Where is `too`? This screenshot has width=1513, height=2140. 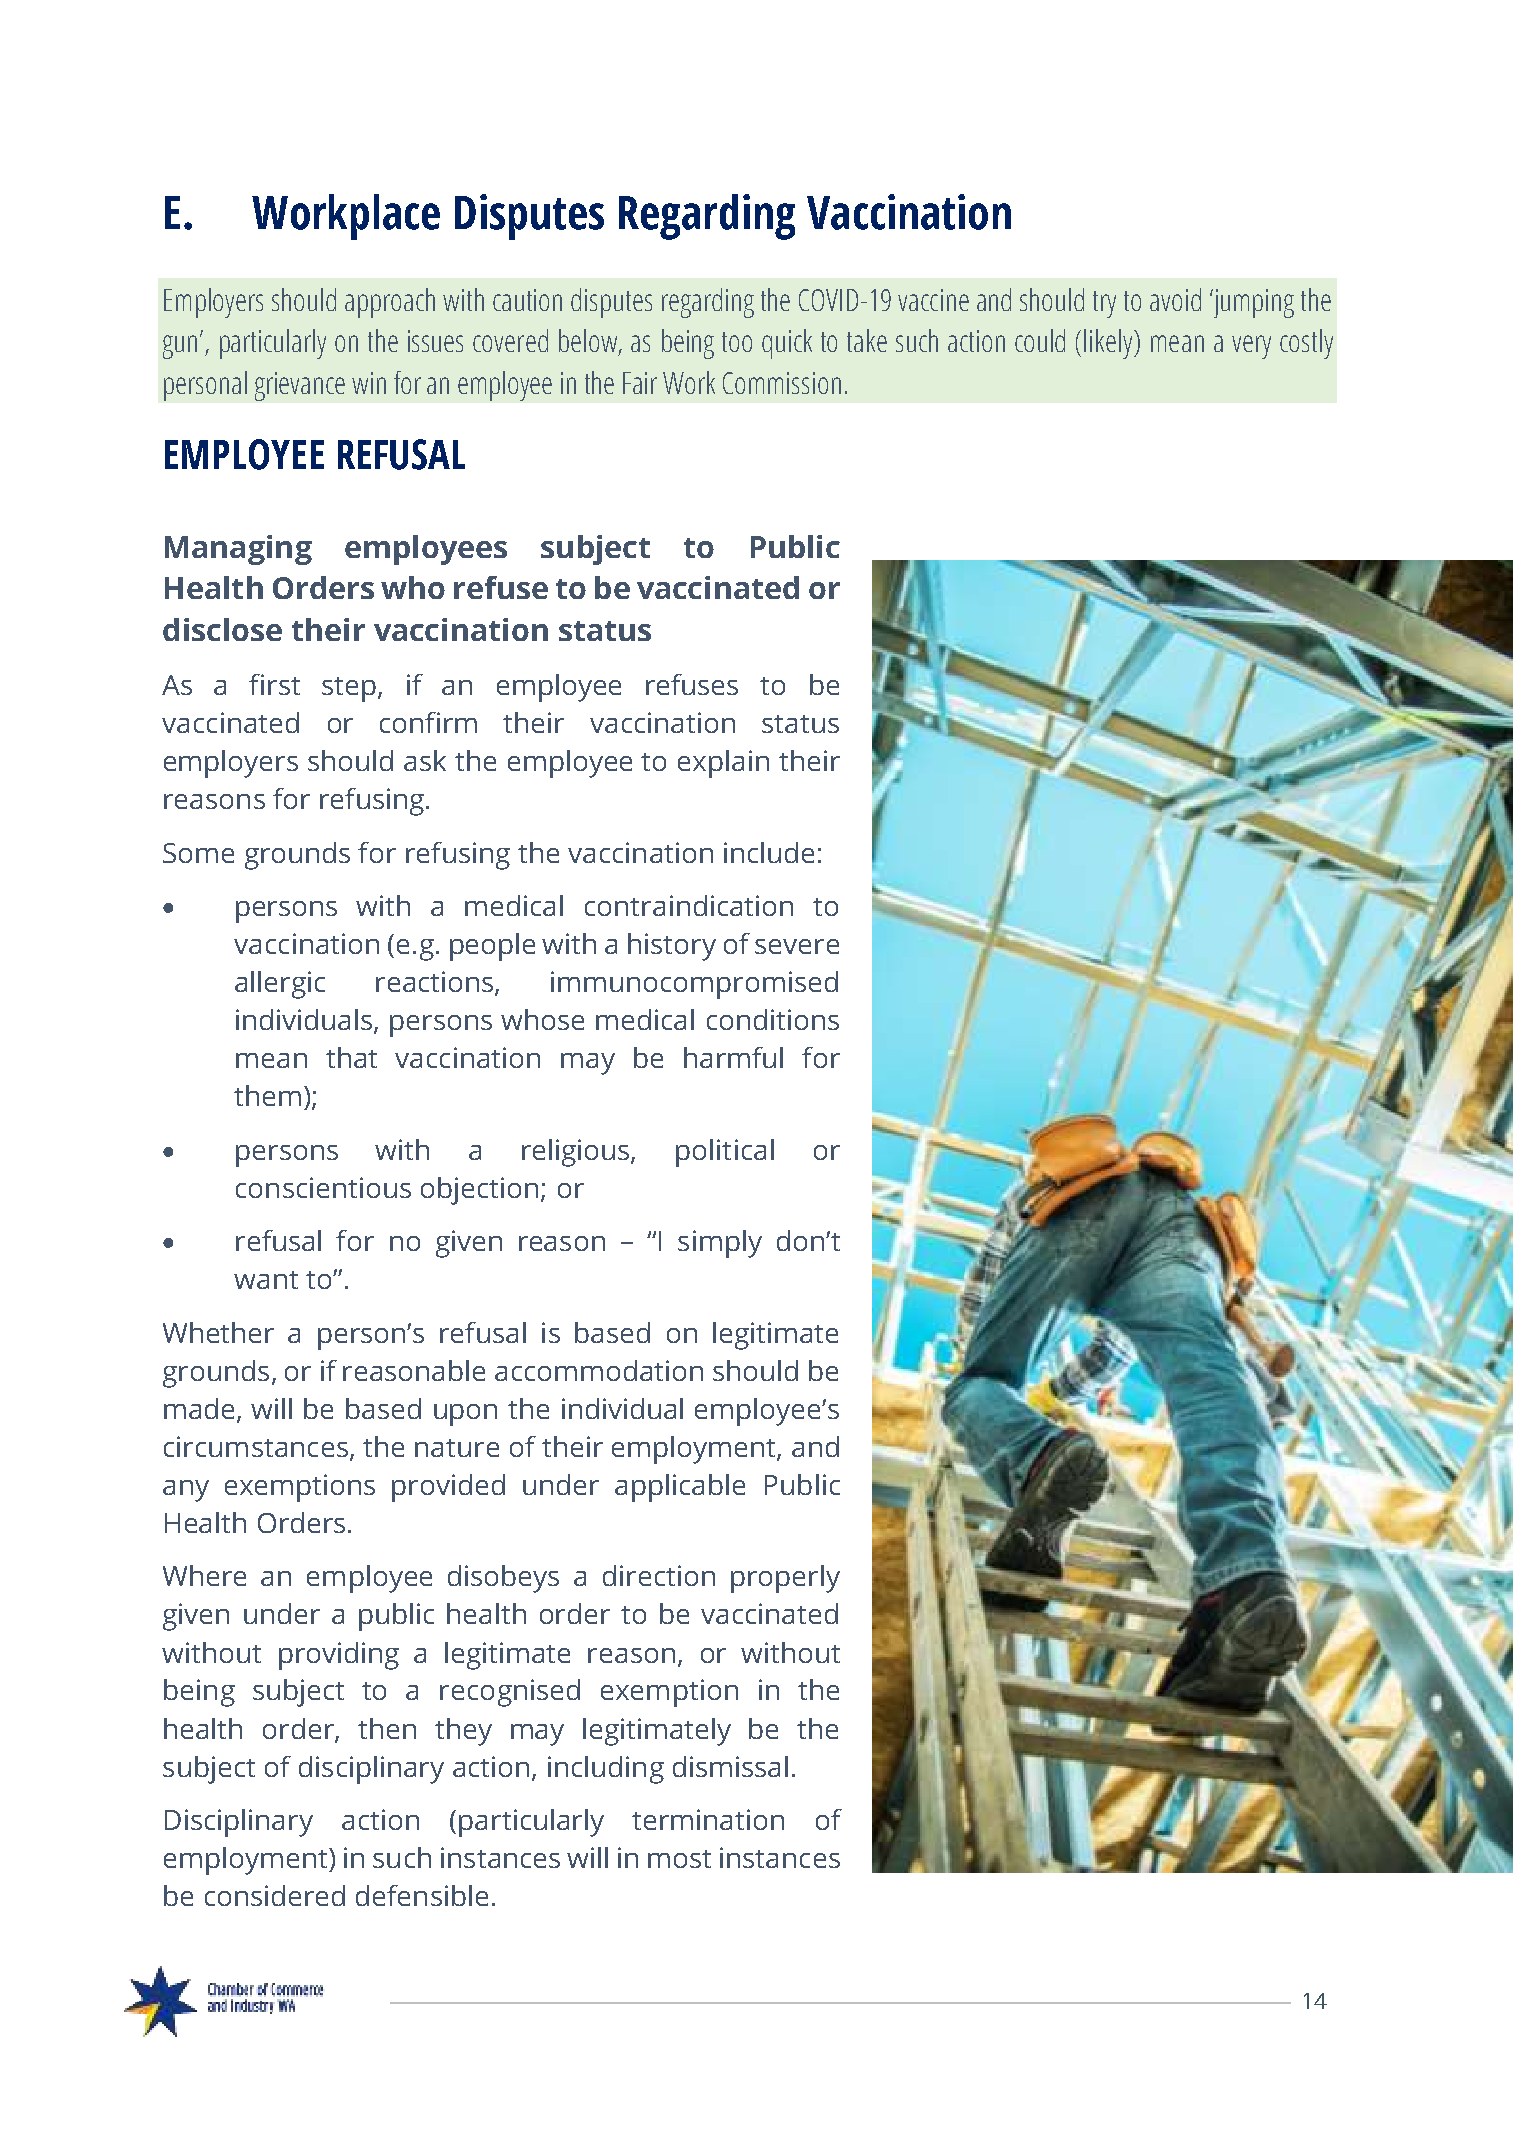
too is located at coordinates (737, 342).
